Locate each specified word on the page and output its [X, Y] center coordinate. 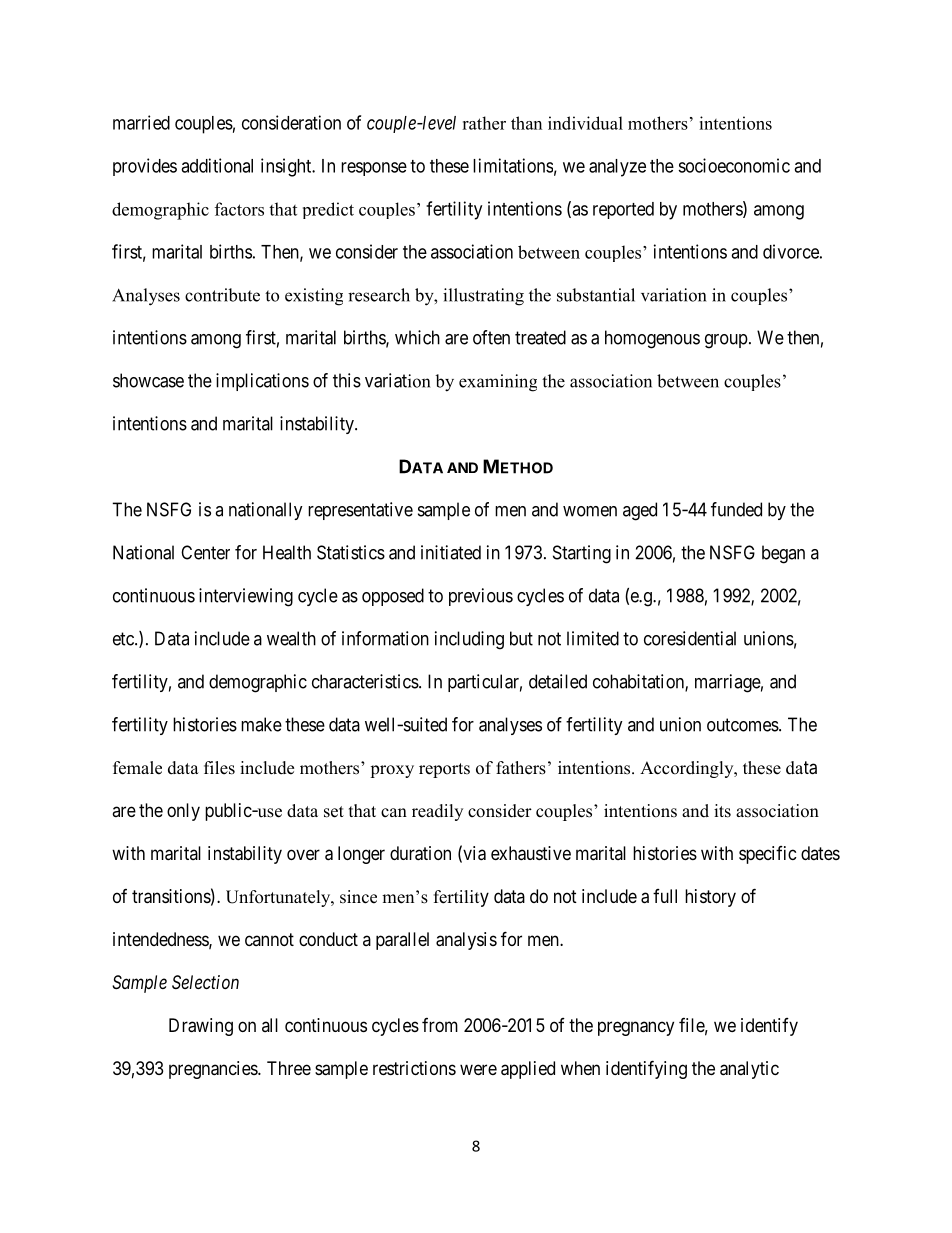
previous [481, 597]
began [783, 554]
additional [217, 165]
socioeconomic [734, 165]
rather [484, 123]
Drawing [201, 1027]
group [726, 341]
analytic [749, 1070]
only [183, 812]
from [440, 1025]
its [722, 811]
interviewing [246, 597]
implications [262, 382]
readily [437, 812]
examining [498, 383]
